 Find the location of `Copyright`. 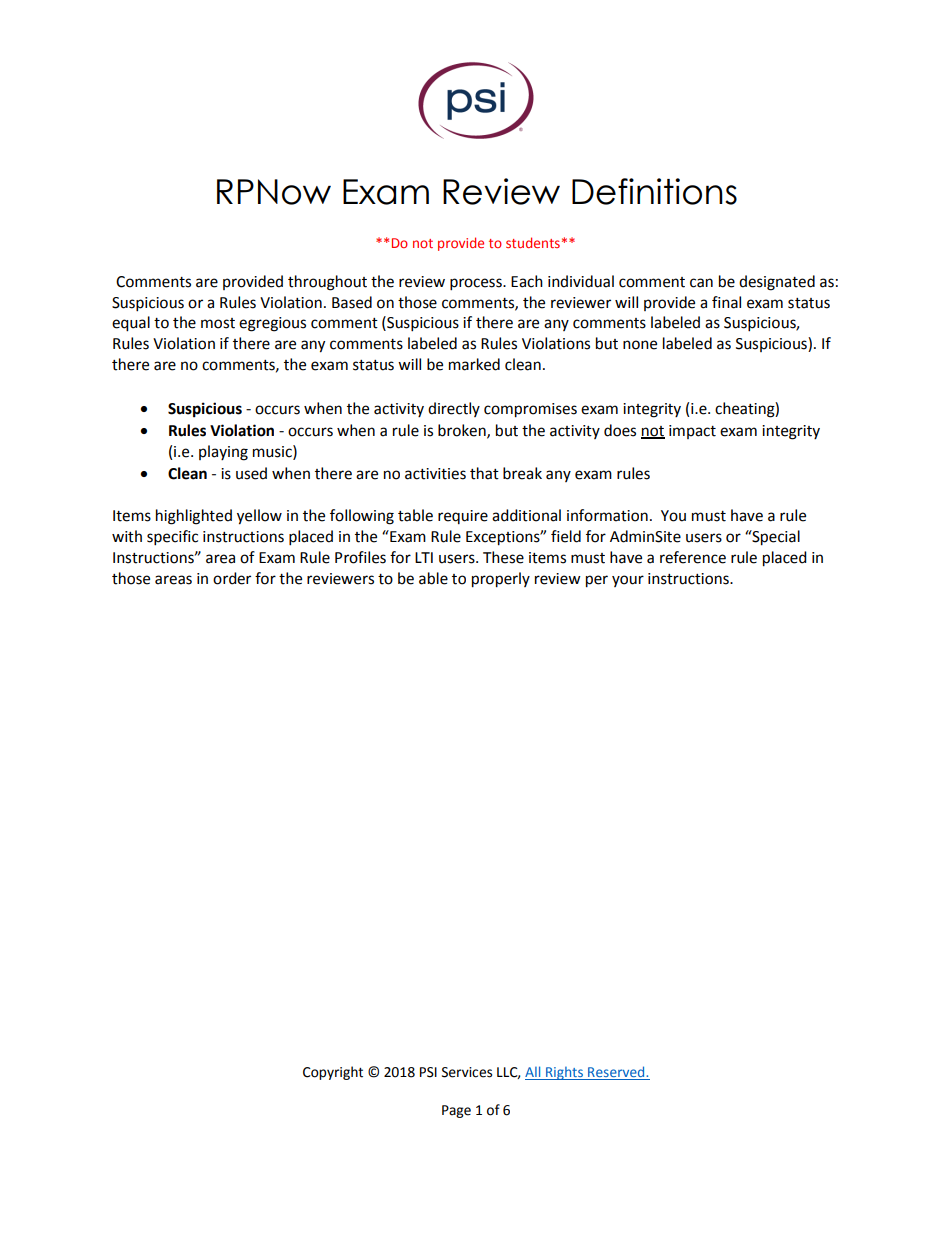

Copyright is located at coordinates (333, 1073).
